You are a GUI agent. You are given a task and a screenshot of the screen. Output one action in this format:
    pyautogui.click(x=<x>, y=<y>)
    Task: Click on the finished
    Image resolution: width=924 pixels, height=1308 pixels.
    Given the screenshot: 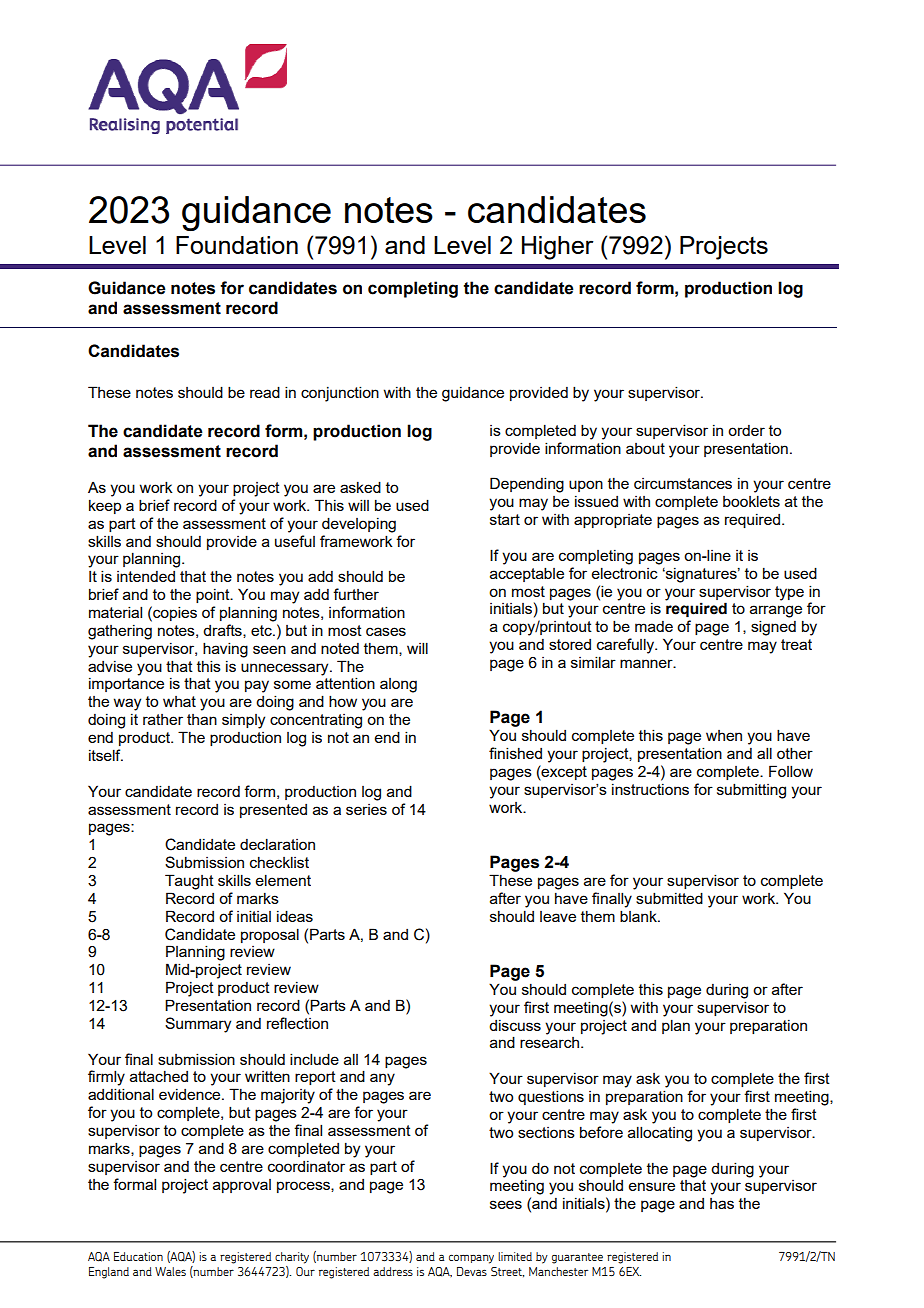 What is the action you would take?
    pyautogui.click(x=515, y=753)
